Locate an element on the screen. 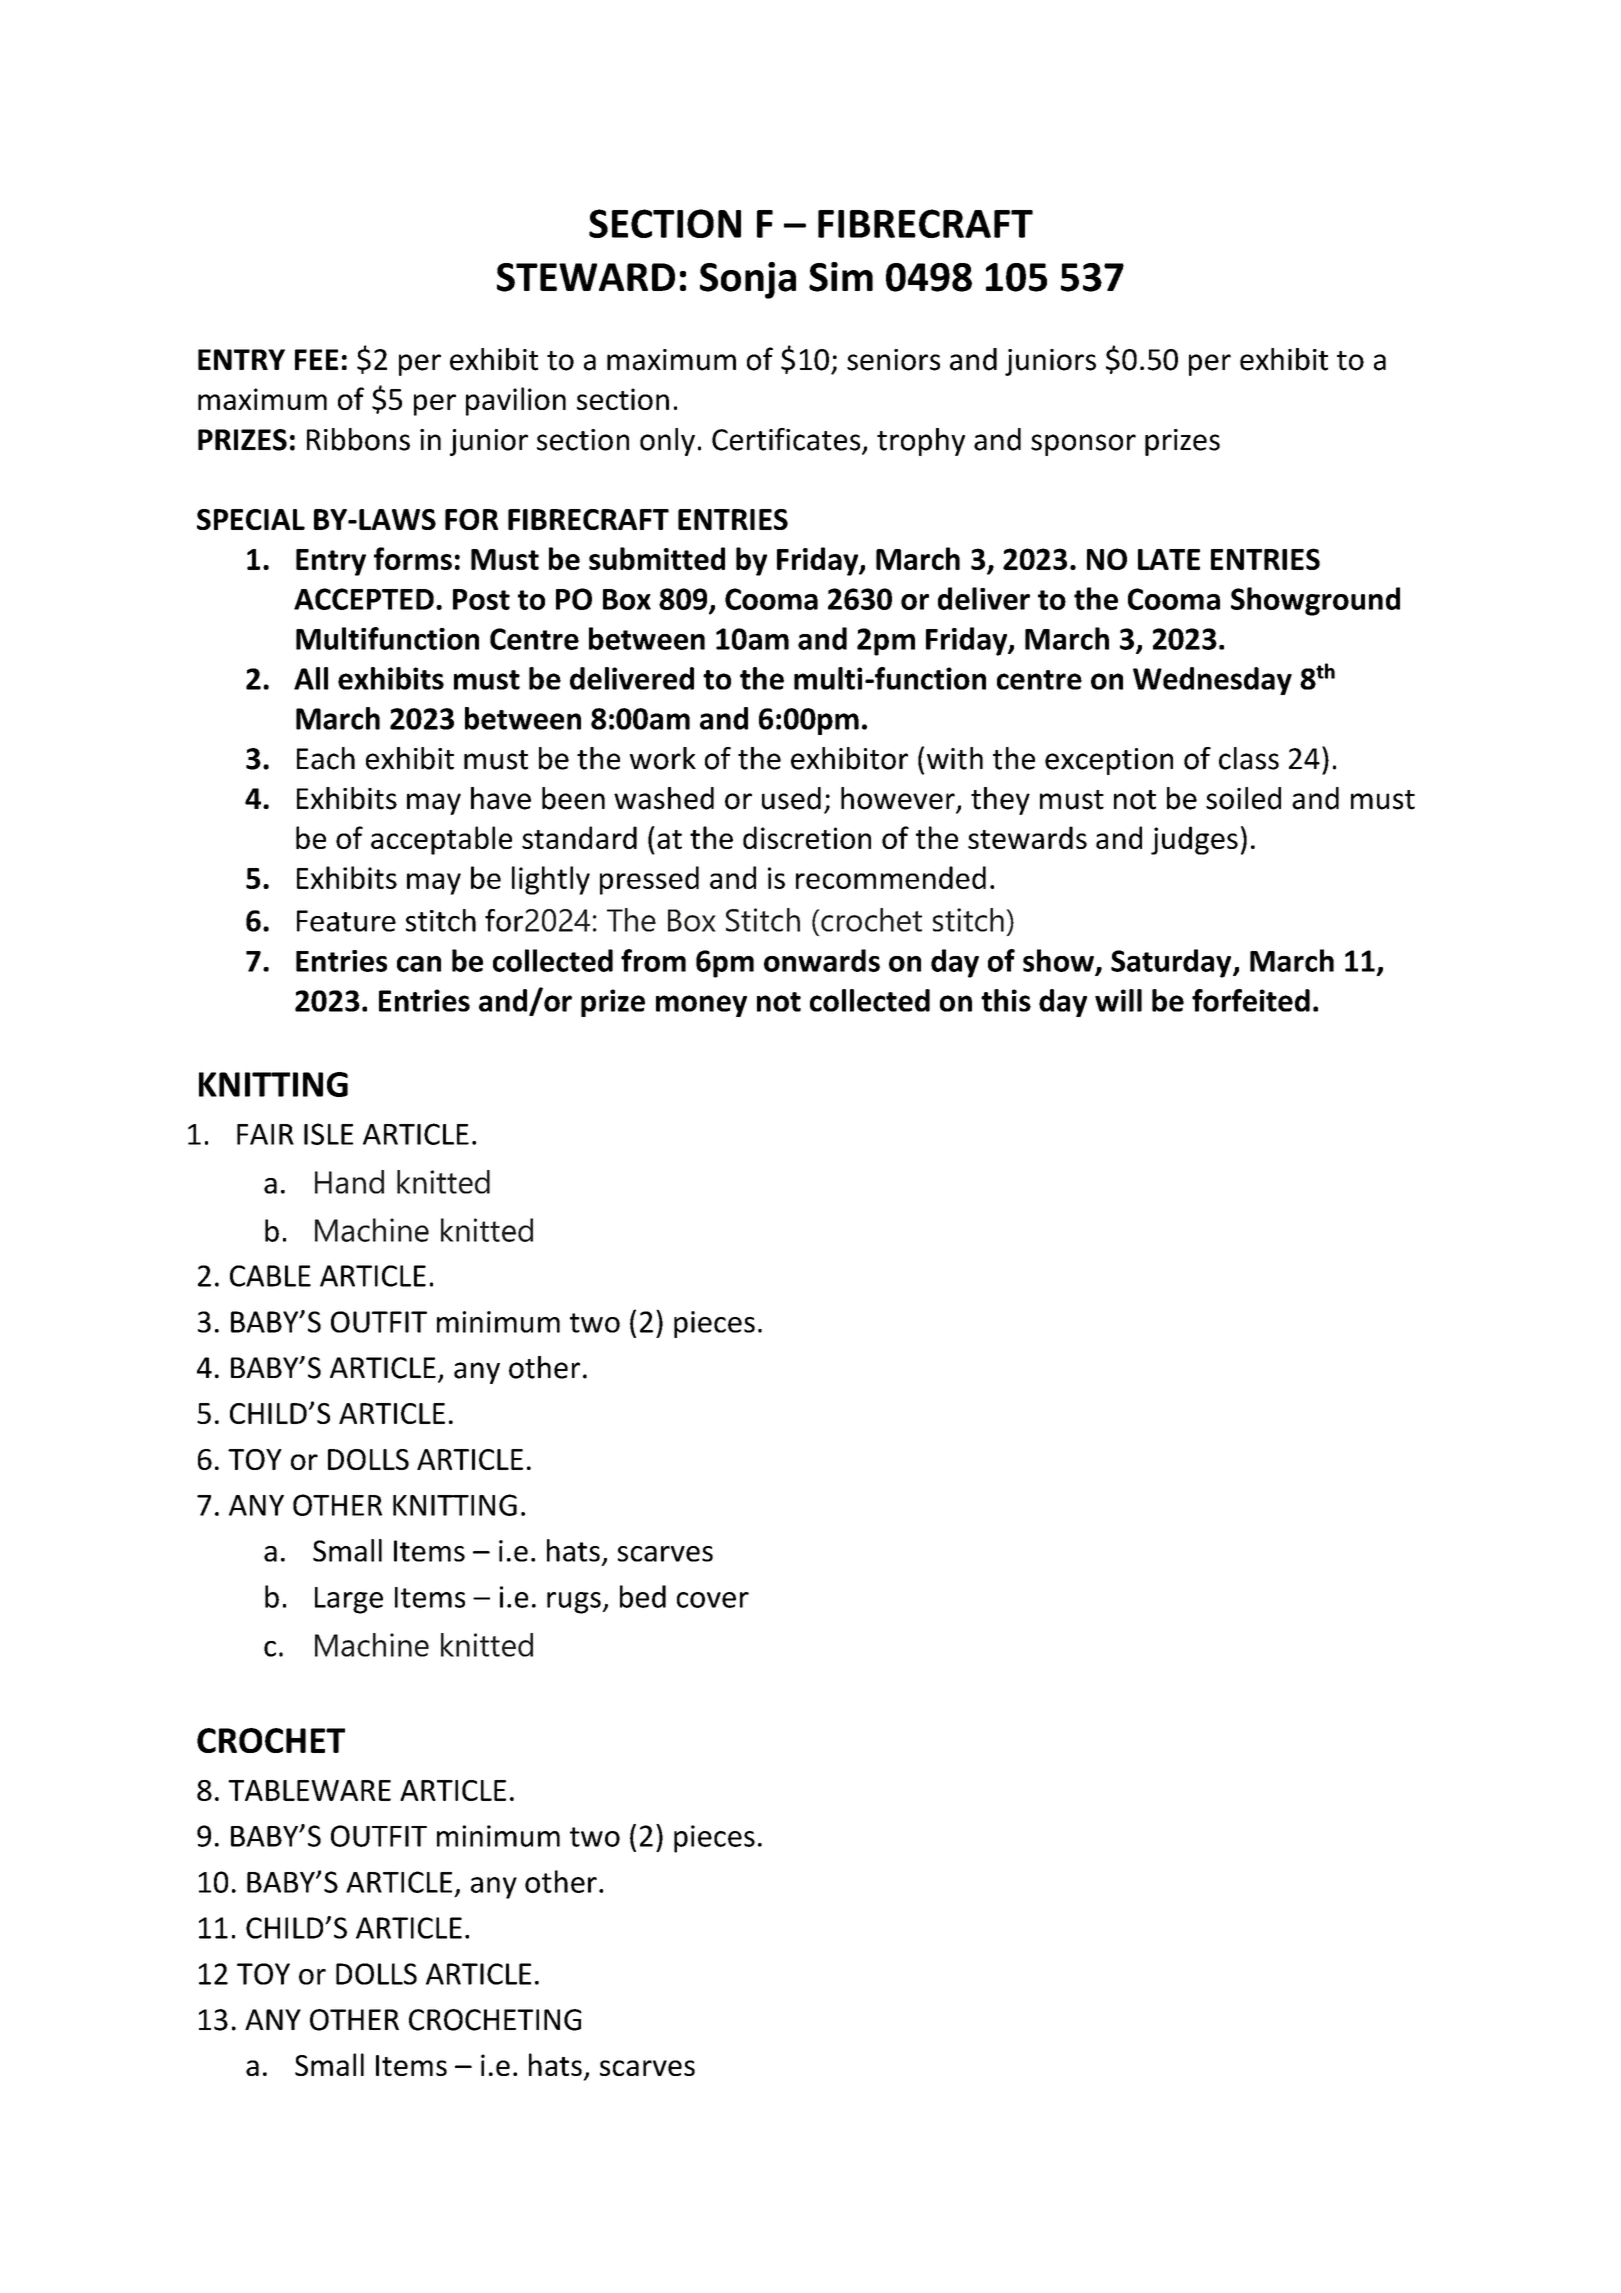  used is located at coordinates (791, 798).
